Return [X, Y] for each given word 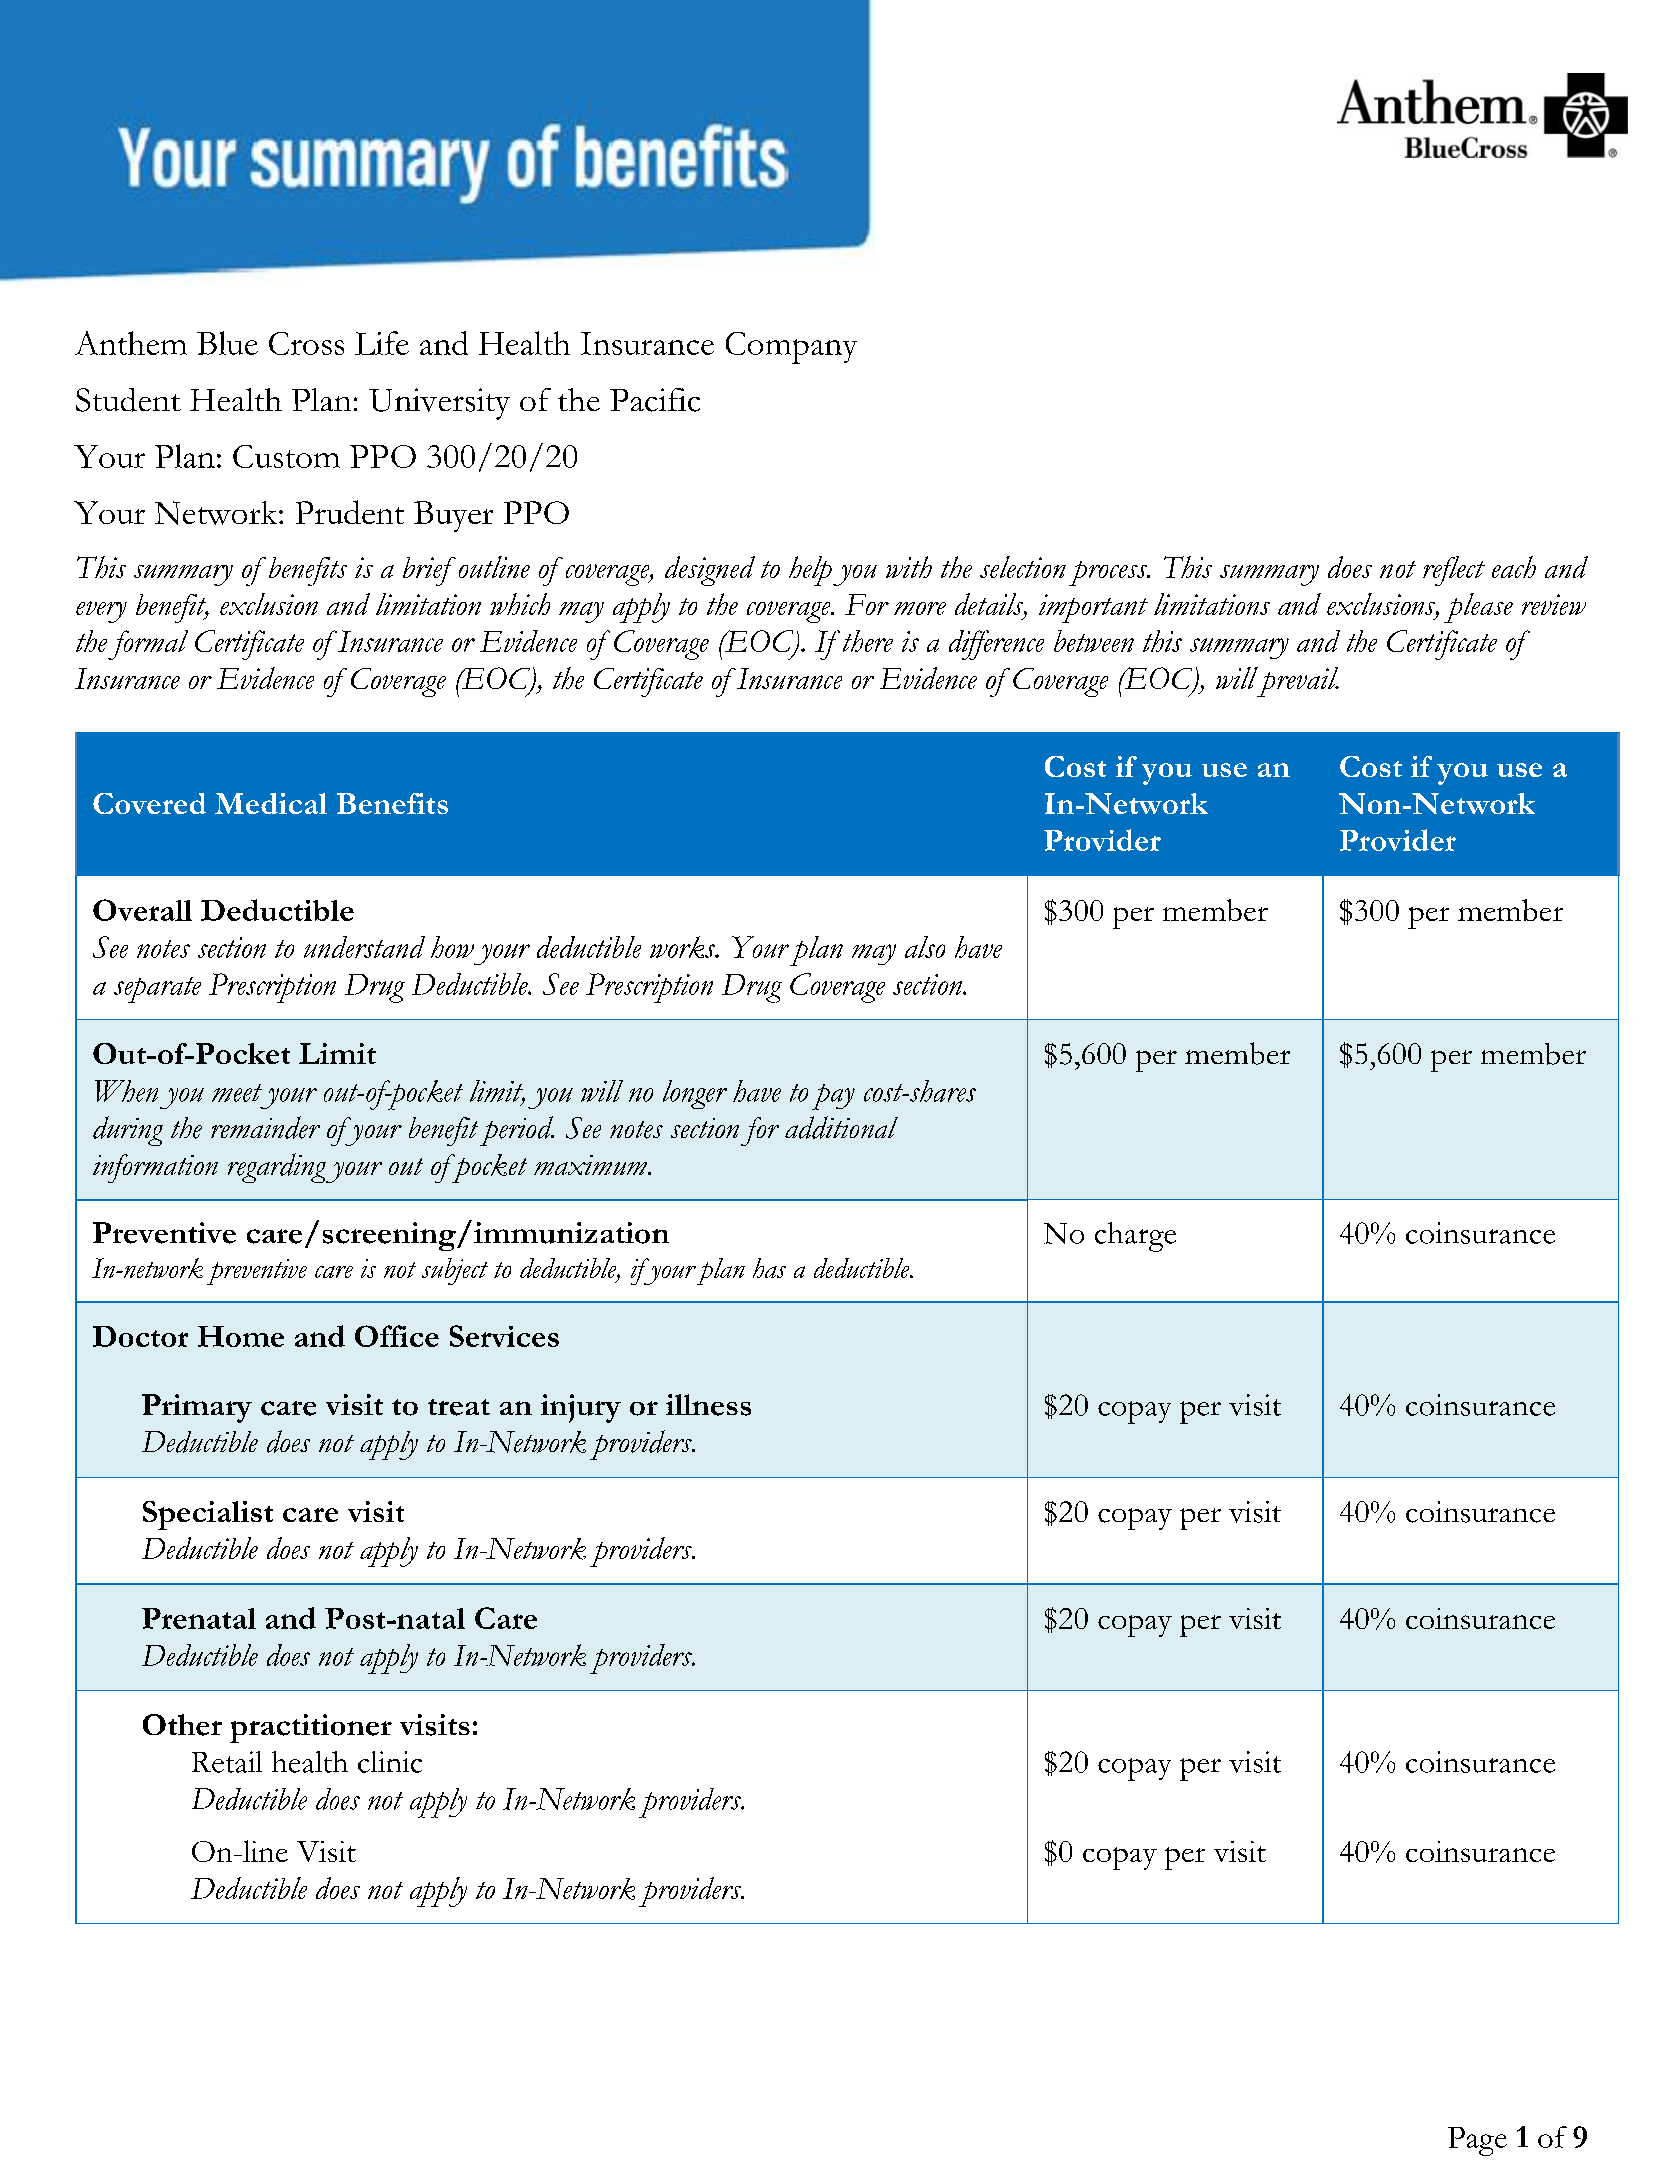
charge [1135, 1237]
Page [1477, 2141]
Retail [227, 1762]
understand [364, 947]
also [925, 947]
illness [708, 1405]
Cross [306, 343]
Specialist [208, 1515]
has [769, 1268]
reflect [1454, 571]
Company [791, 348]
